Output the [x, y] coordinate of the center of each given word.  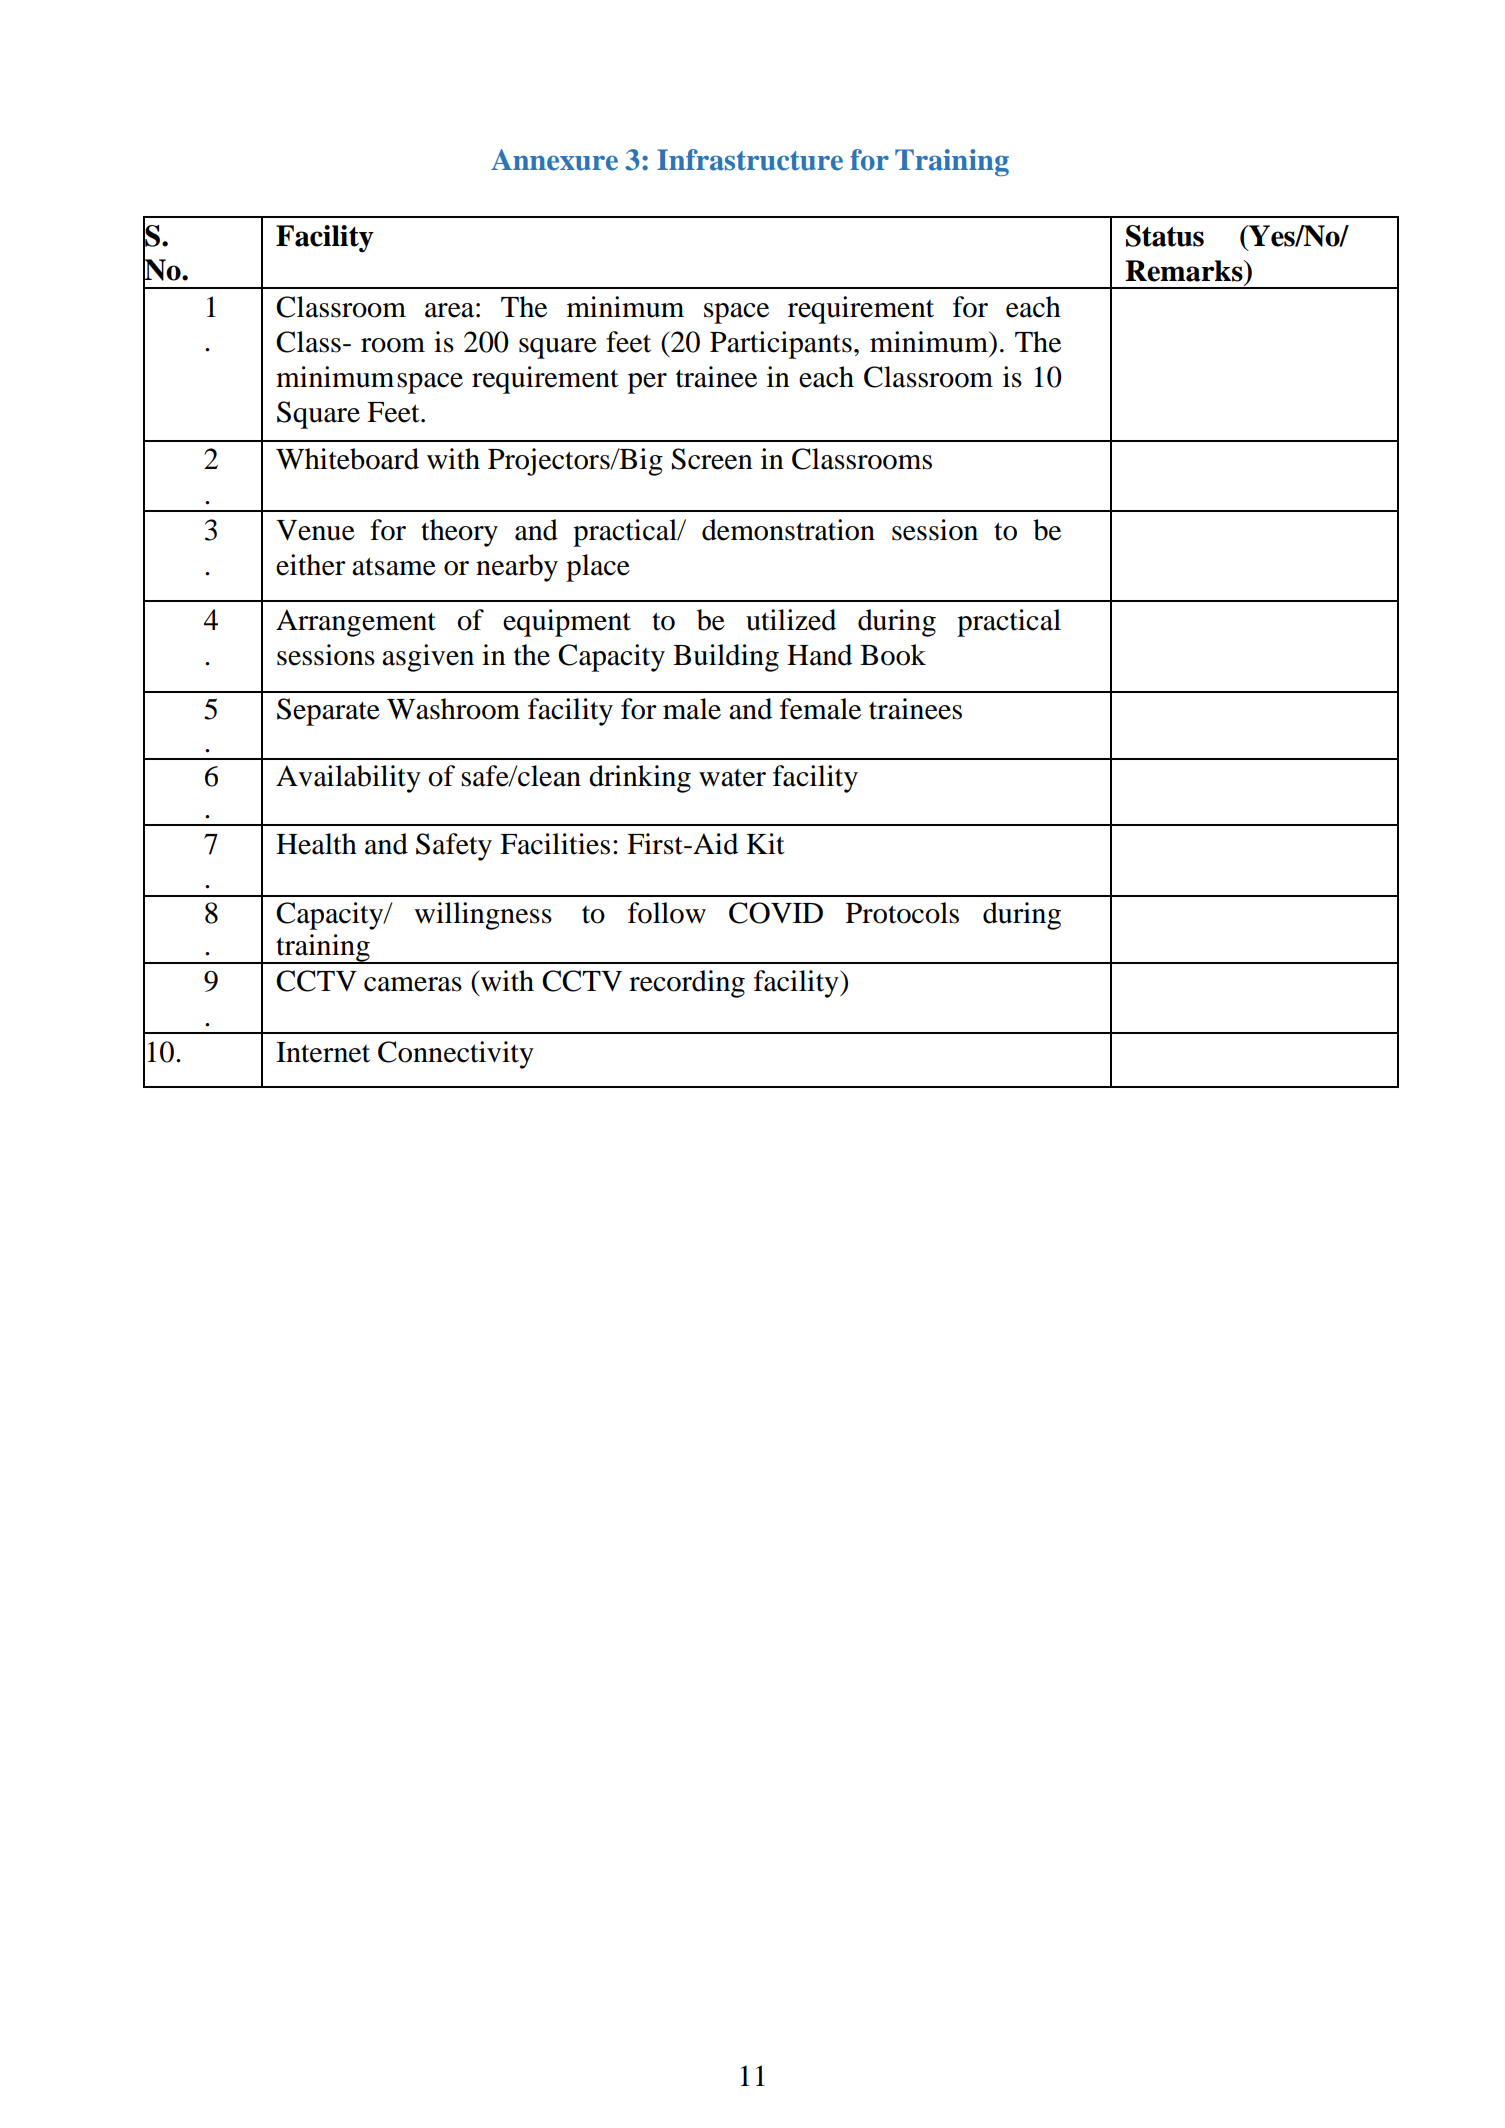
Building [726, 658]
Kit [765, 844]
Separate [328, 712]
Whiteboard [347, 459]
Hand [819, 655]
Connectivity [456, 1055]
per [647, 383]
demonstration [788, 530]
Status [1165, 236]
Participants [781, 345]
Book [893, 655]
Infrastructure [750, 160]
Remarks [1185, 271]
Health [316, 844]
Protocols [902, 913]
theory [459, 533]
